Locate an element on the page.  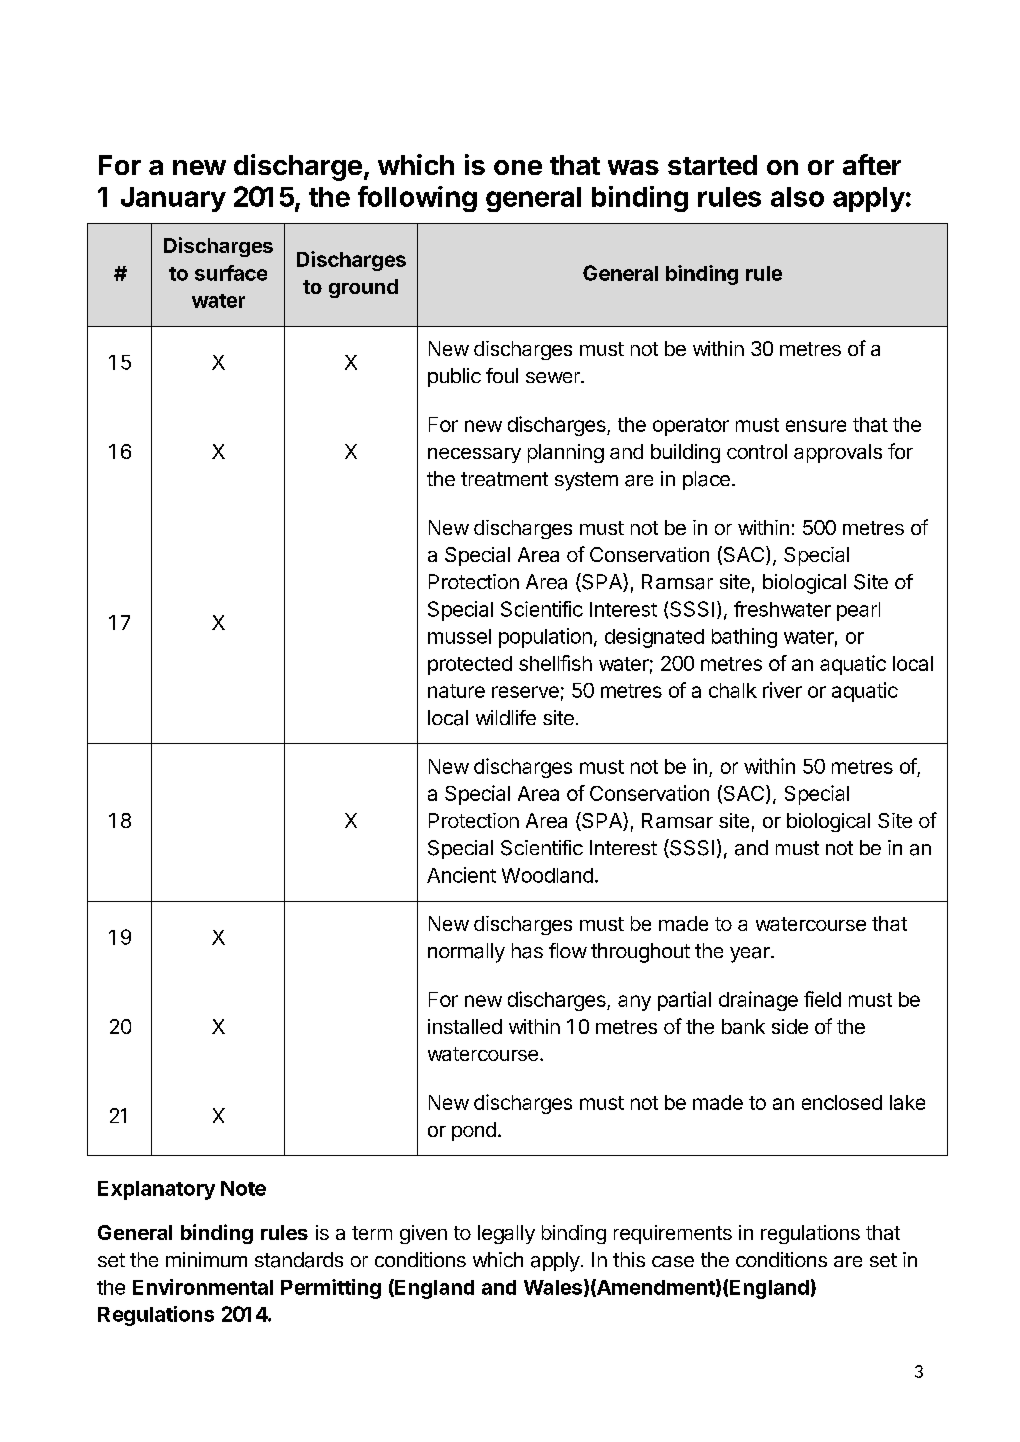
minimum is located at coordinates (206, 1259).
